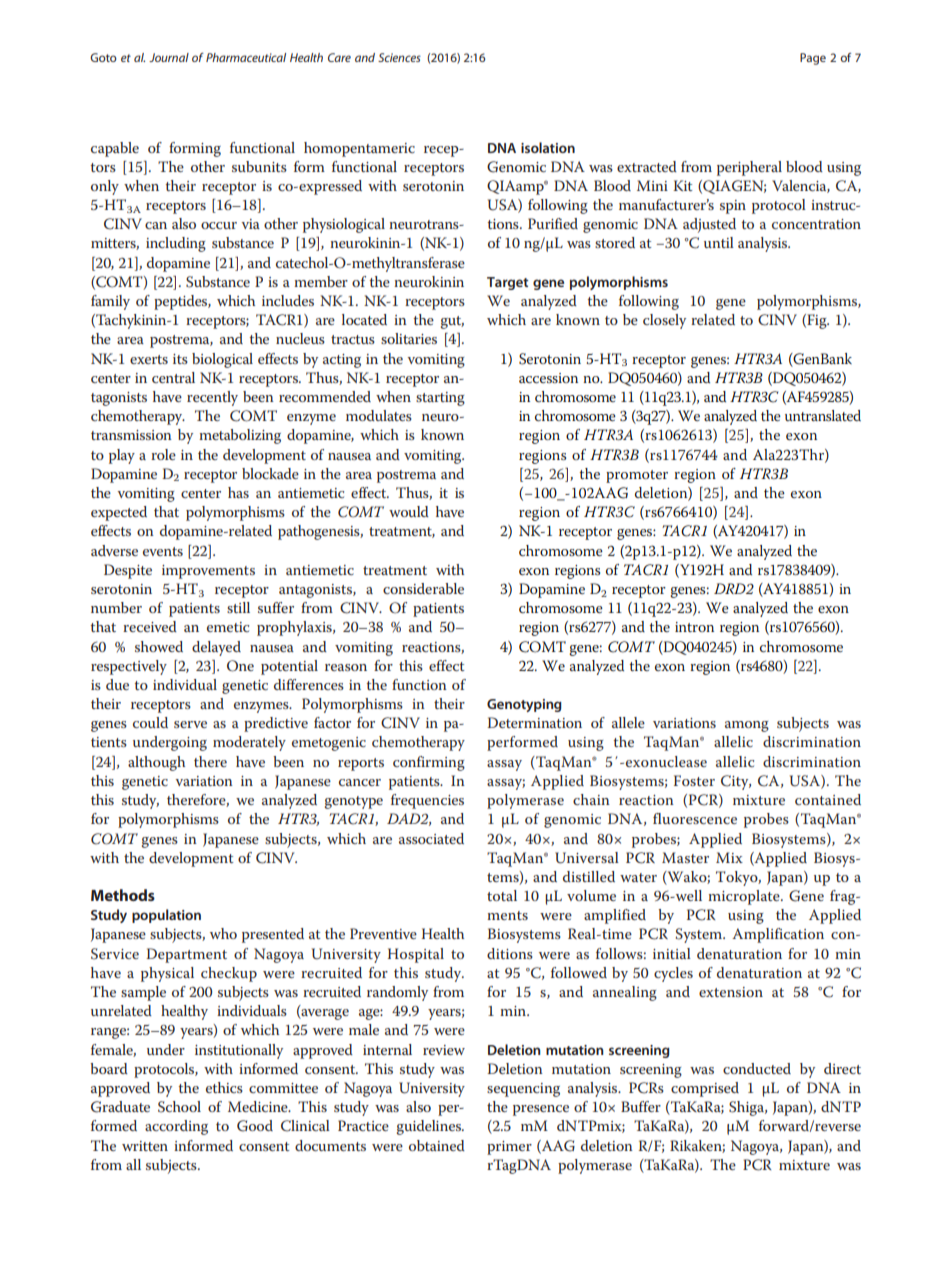  What do you see at coordinates (423, 588) in the page?
I see `considerable` at bounding box center [423, 588].
